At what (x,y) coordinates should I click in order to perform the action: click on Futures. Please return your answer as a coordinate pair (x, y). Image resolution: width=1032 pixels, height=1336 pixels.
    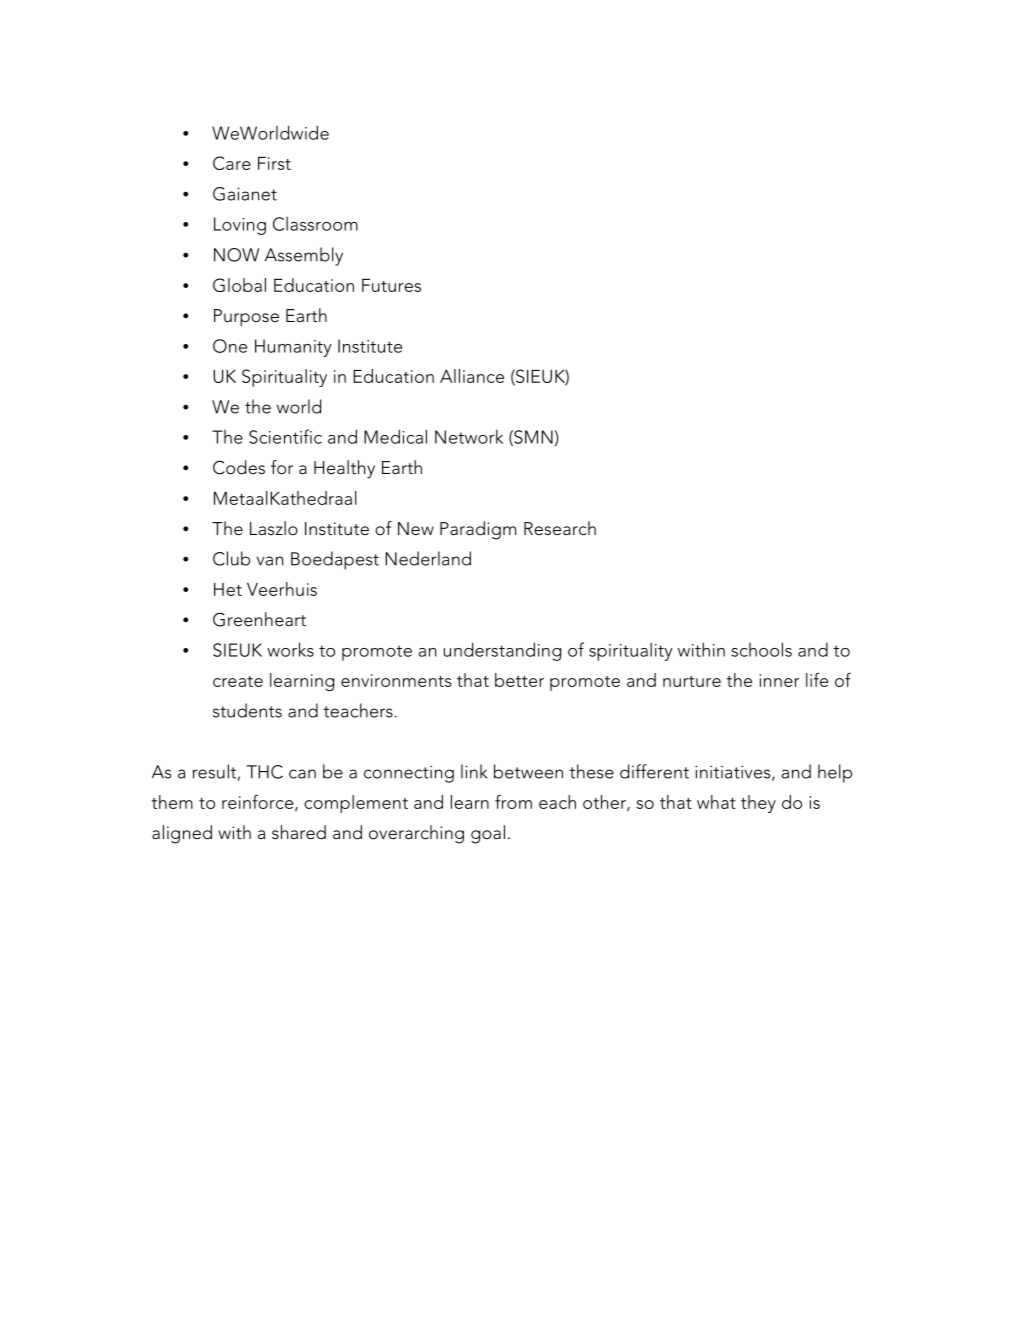
    Looking at the image, I should click on (391, 285).
